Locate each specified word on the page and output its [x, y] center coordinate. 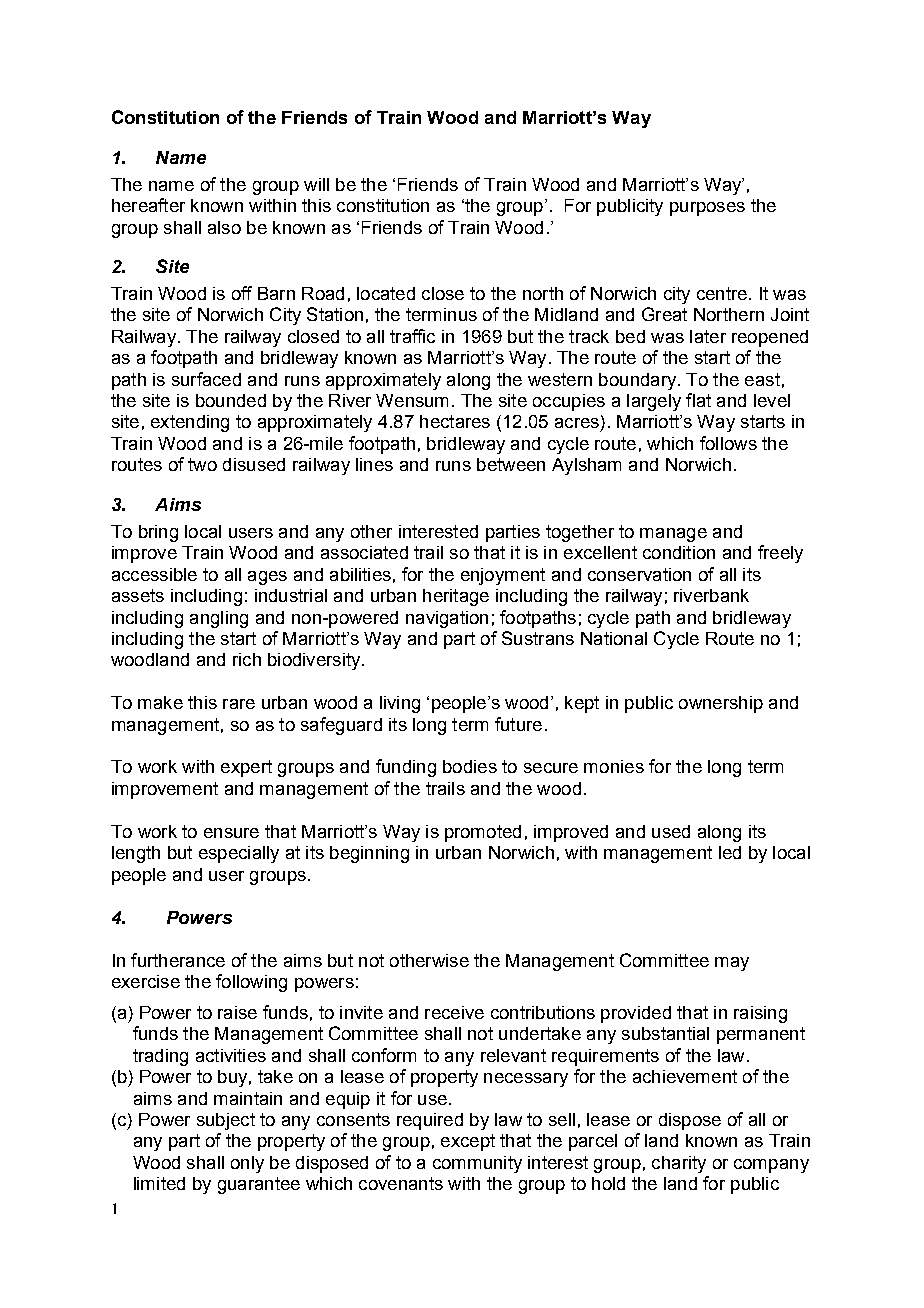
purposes [707, 209]
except [468, 1142]
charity [679, 1164]
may [732, 964]
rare [239, 704]
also [224, 227]
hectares [455, 421]
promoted [483, 833]
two [202, 464]
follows [728, 443]
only [247, 1164]
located [386, 293]
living [400, 704]
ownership [721, 704]
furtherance [178, 960]
